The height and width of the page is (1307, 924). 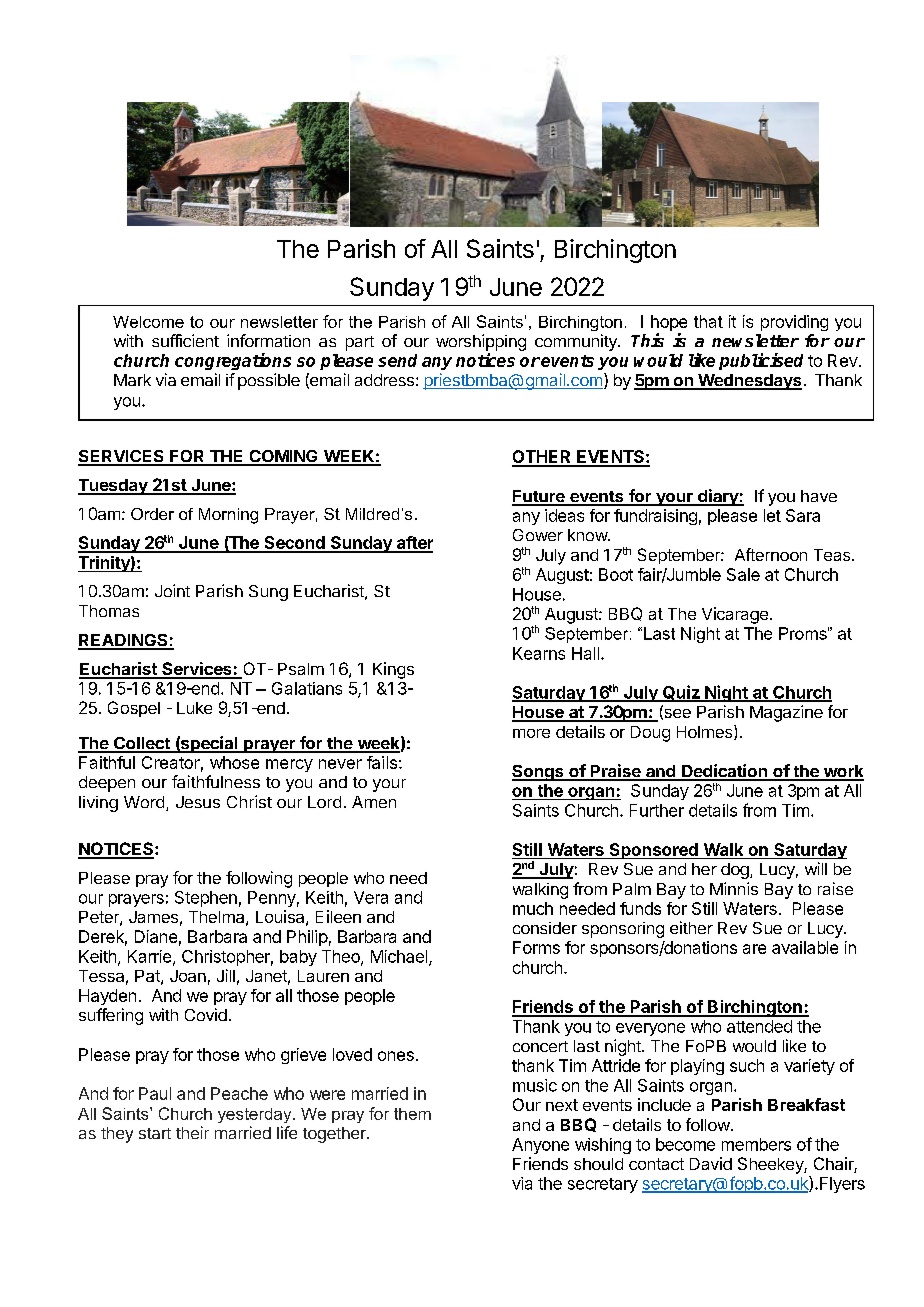 What do you see at coordinates (185, 340) in the page?
I see `sufficient` at bounding box center [185, 340].
